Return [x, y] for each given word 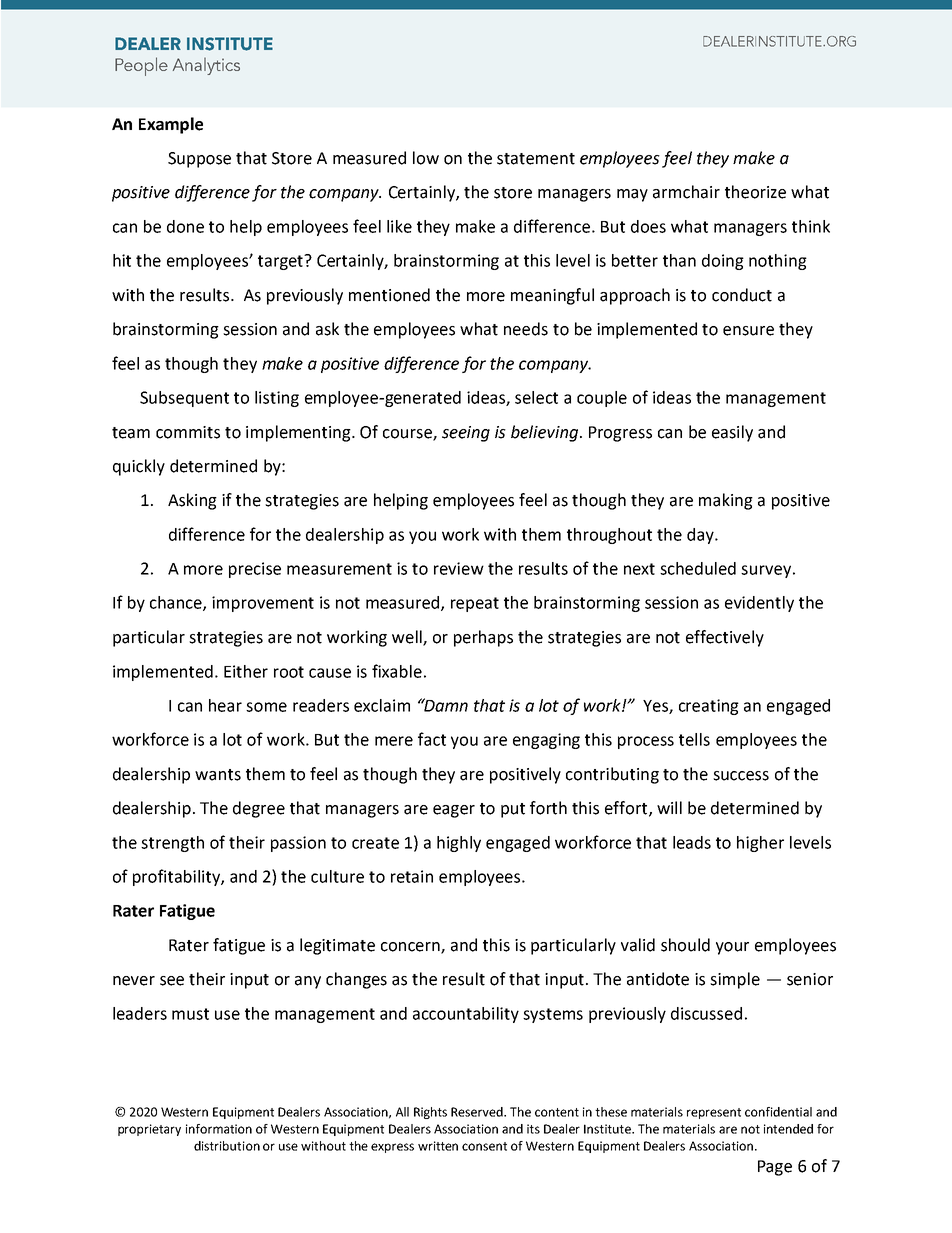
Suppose [199, 160]
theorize [755, 192]
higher [760, 844]
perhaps [483, 638]
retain [412, 876]
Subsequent [184, 399]
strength [172, 844]
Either [246, 671]
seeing [466, 434]
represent [714, 1113]
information [219, 1129]
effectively [725, 638]
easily [732, 433]
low [426, 158]
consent [484, 1146]
